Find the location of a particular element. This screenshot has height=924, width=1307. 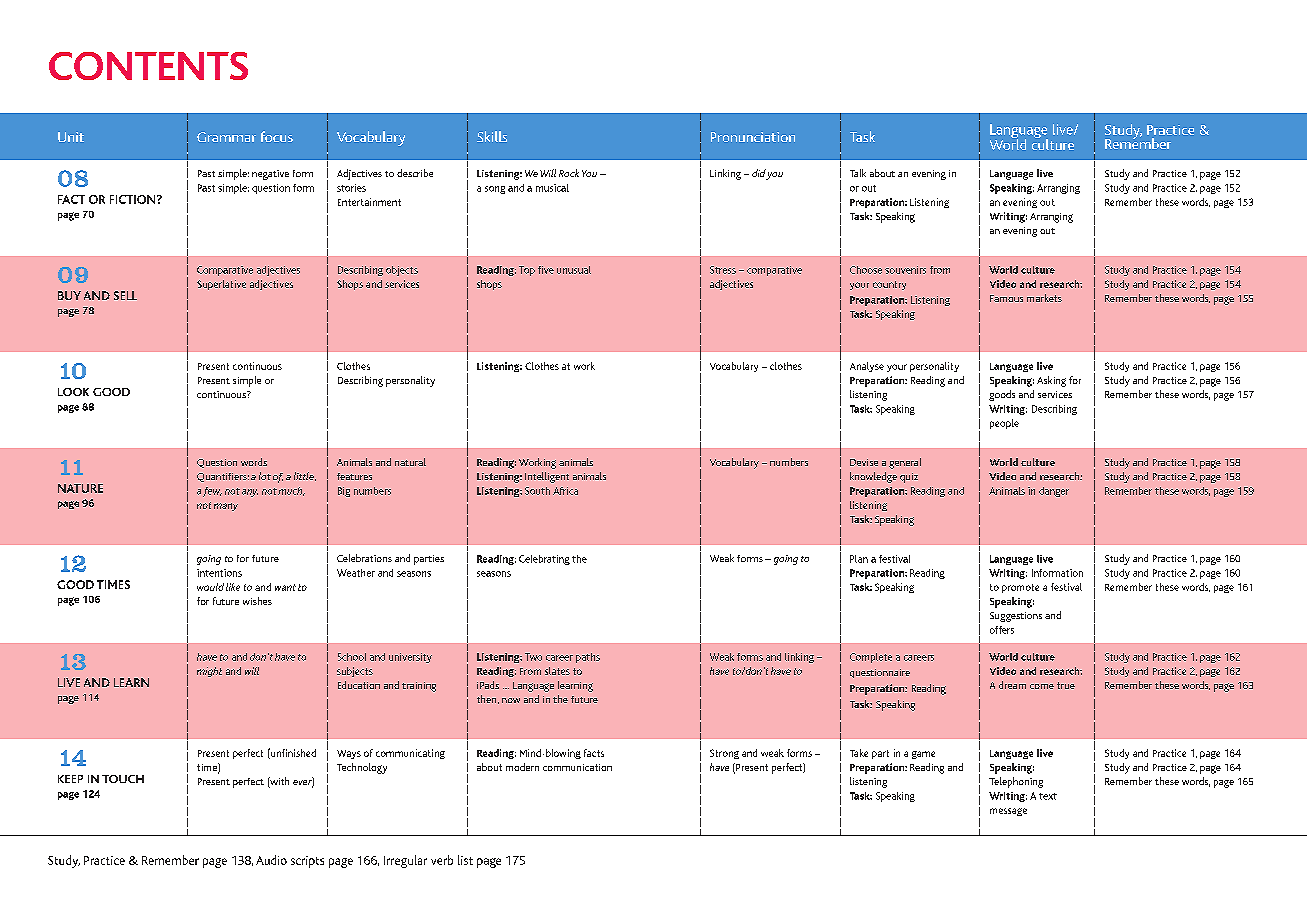

Grammar is located at coordinates (226, 137).
